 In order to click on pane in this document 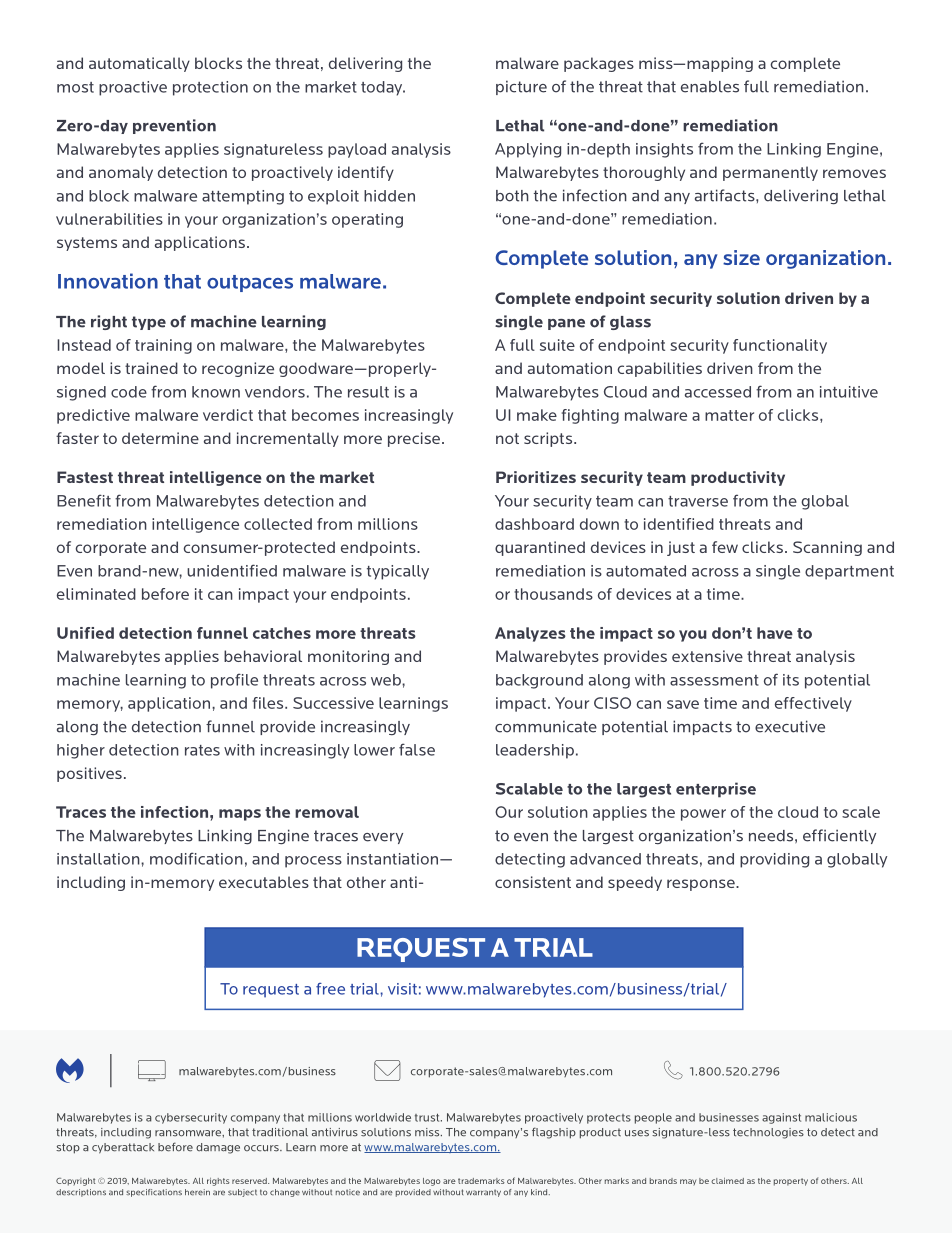, I will do `click(566, 324)`.
